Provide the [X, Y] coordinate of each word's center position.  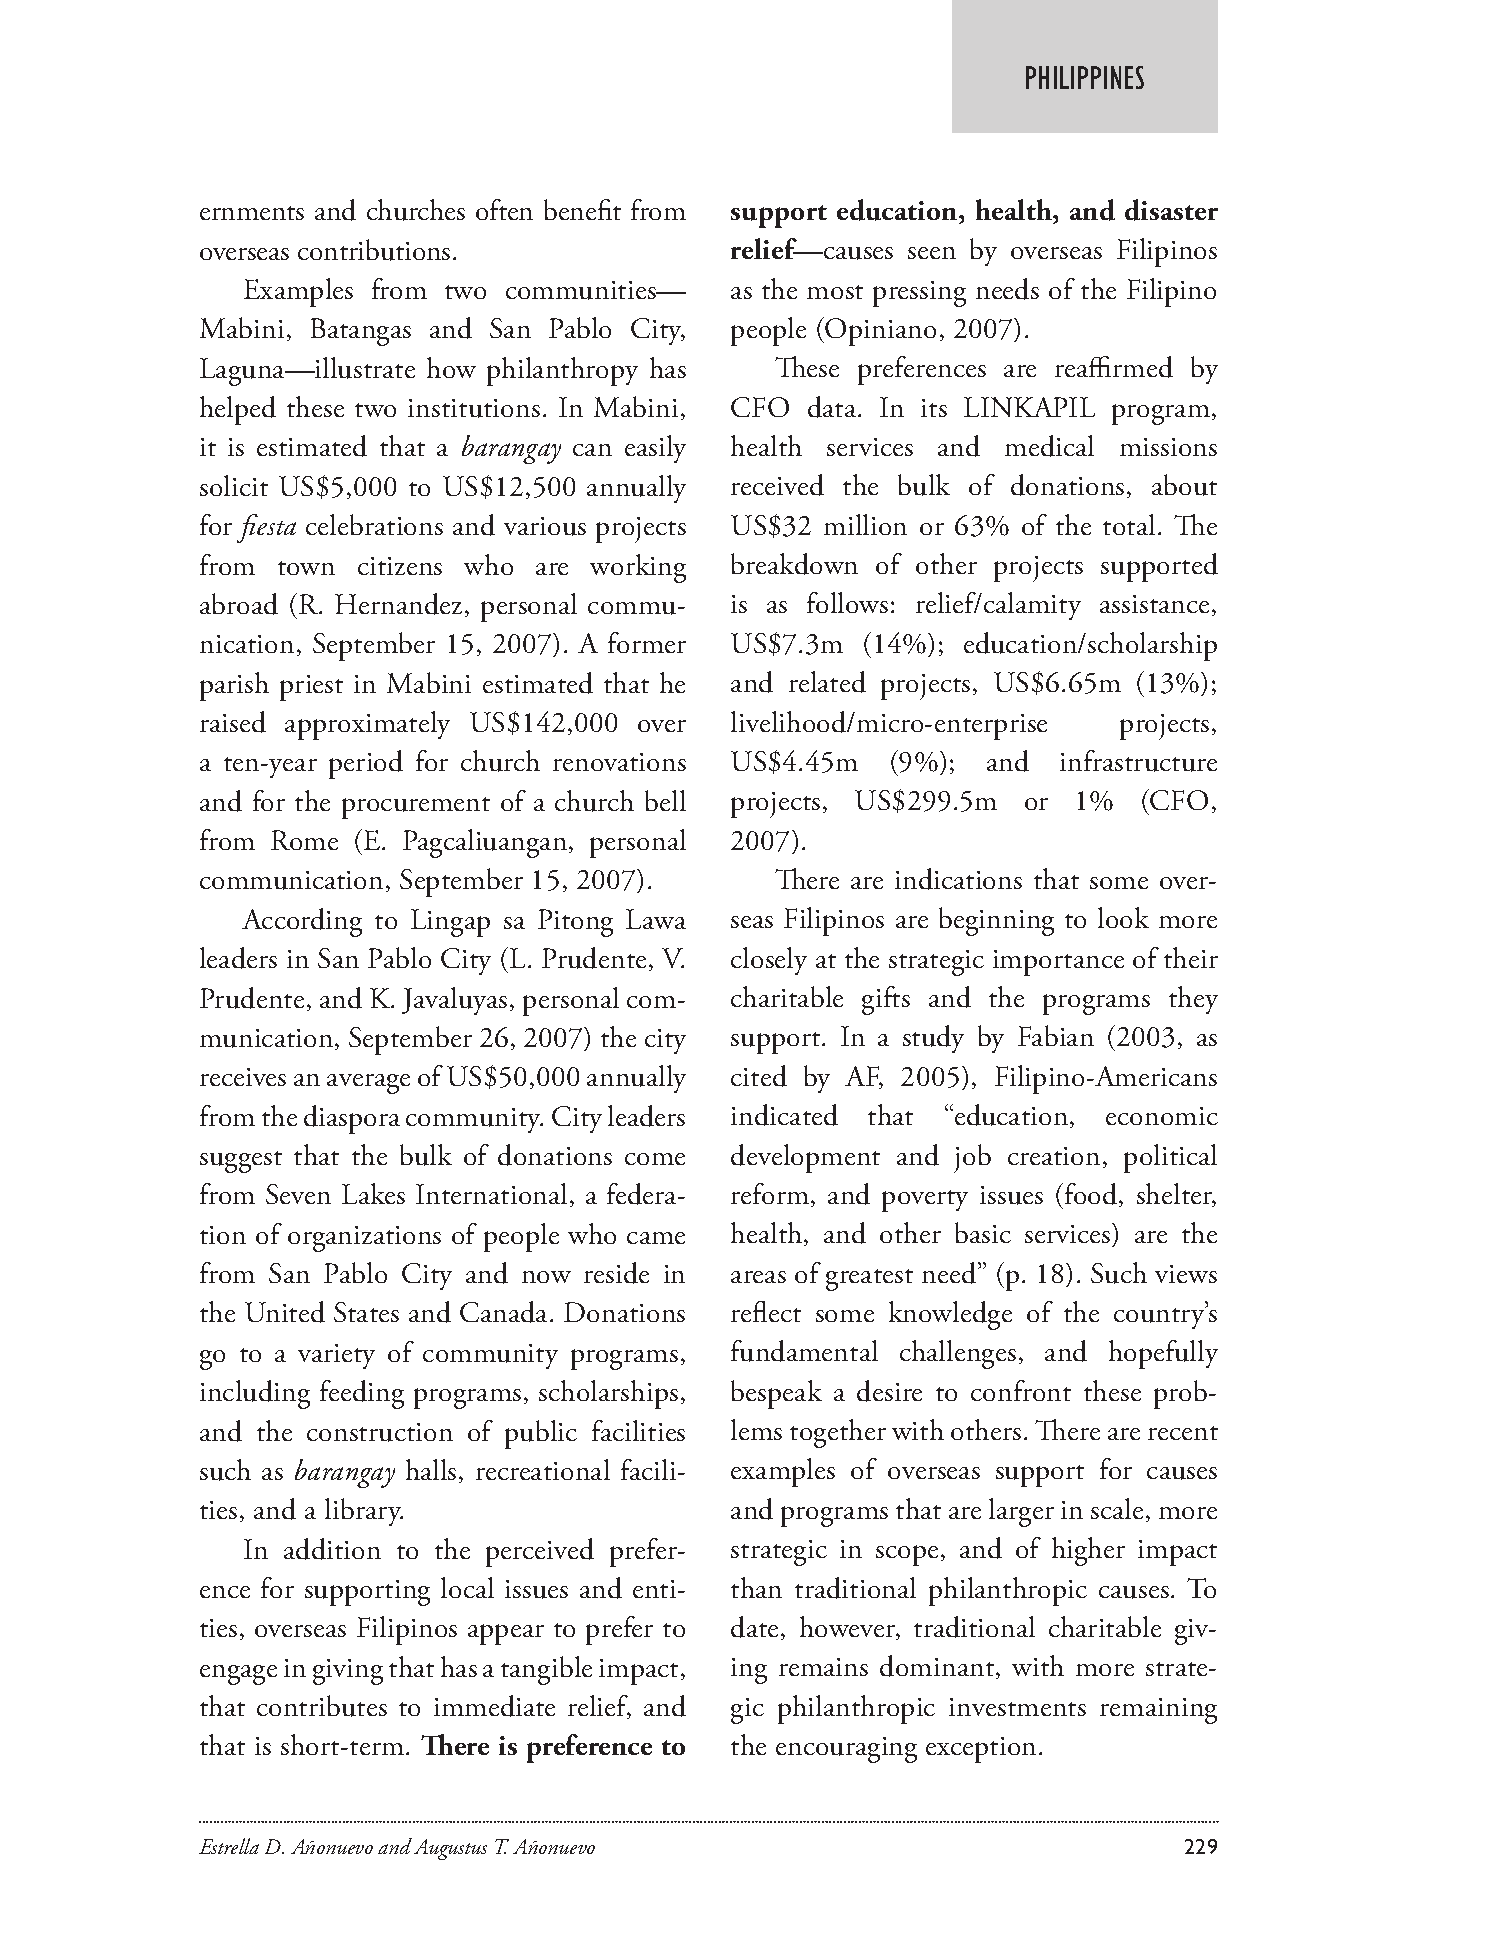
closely [769, 961]
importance [1058, 963]
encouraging [846, 1750]
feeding [362, 1394]
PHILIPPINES [1085, 77]
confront [1021, 1390]
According [302, 922]
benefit [582, 209]
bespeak [776, 1394]
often [504, 209]
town [306, 568]
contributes [322, 1706]
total [1129, 524]
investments [1017, 1707]
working [638, 568]
